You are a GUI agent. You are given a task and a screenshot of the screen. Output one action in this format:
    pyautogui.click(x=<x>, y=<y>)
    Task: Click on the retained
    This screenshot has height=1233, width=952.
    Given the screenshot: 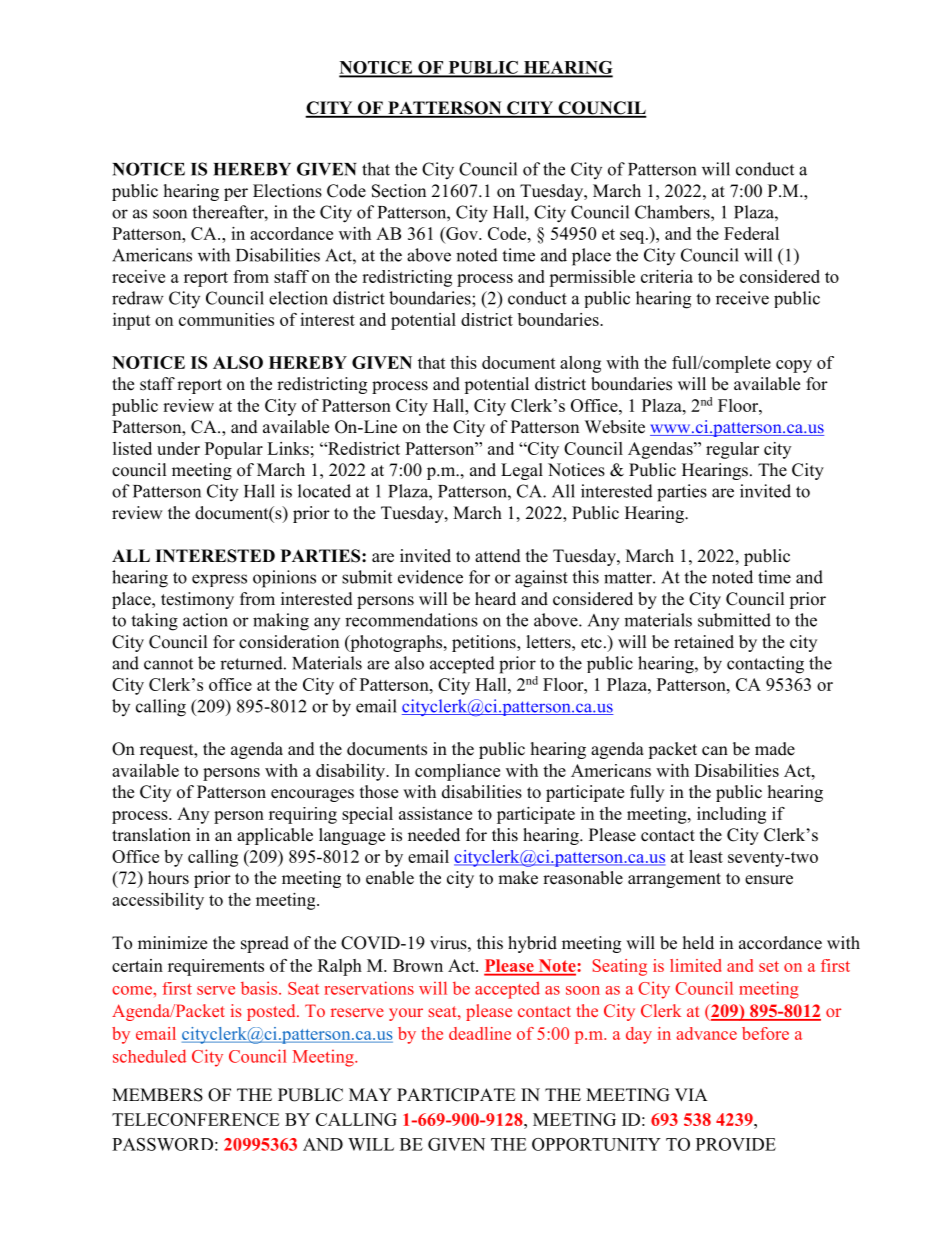 What is the action you would take?
    pyautogui.click(x=704, y=642)
